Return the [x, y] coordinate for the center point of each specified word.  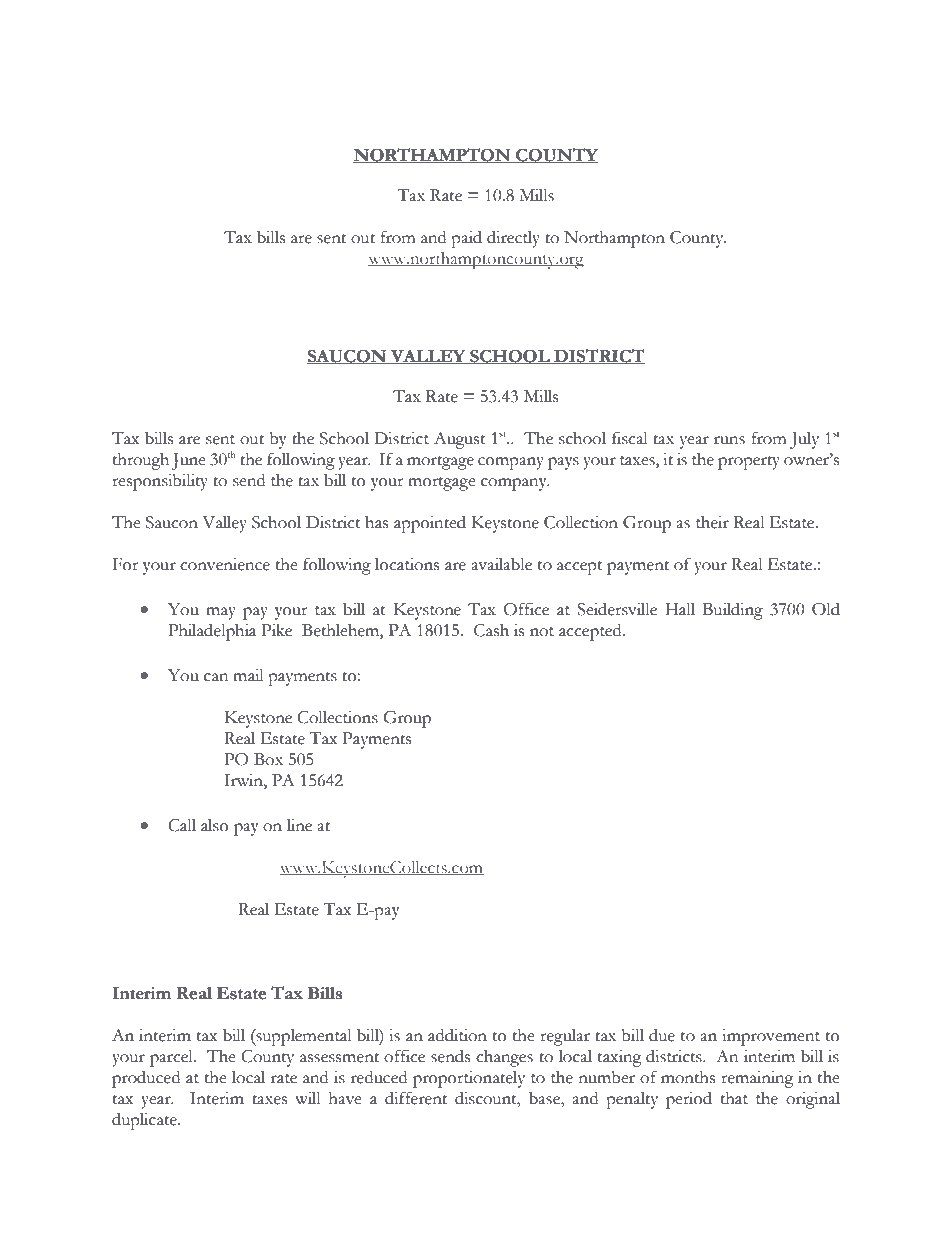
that [734, 1098]
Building [732, 611]
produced [146, 1079]
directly [513, 239]
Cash [491, 630]
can [216, 677]
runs [729, 440]
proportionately [469, 1079]
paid [466, 239]
